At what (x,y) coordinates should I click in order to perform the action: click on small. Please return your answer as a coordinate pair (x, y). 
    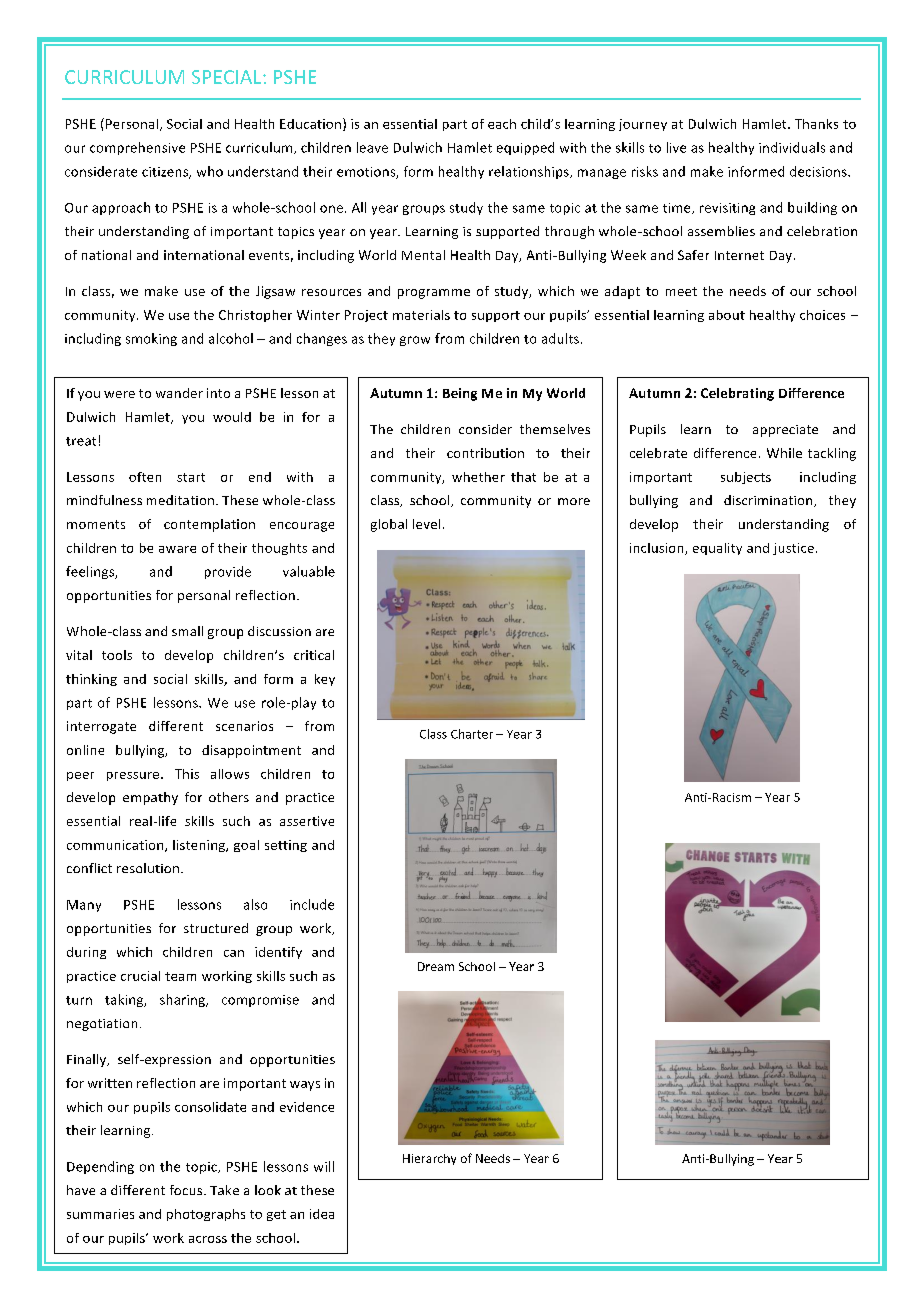
    Looking at the image, I should click on (187, 631).
